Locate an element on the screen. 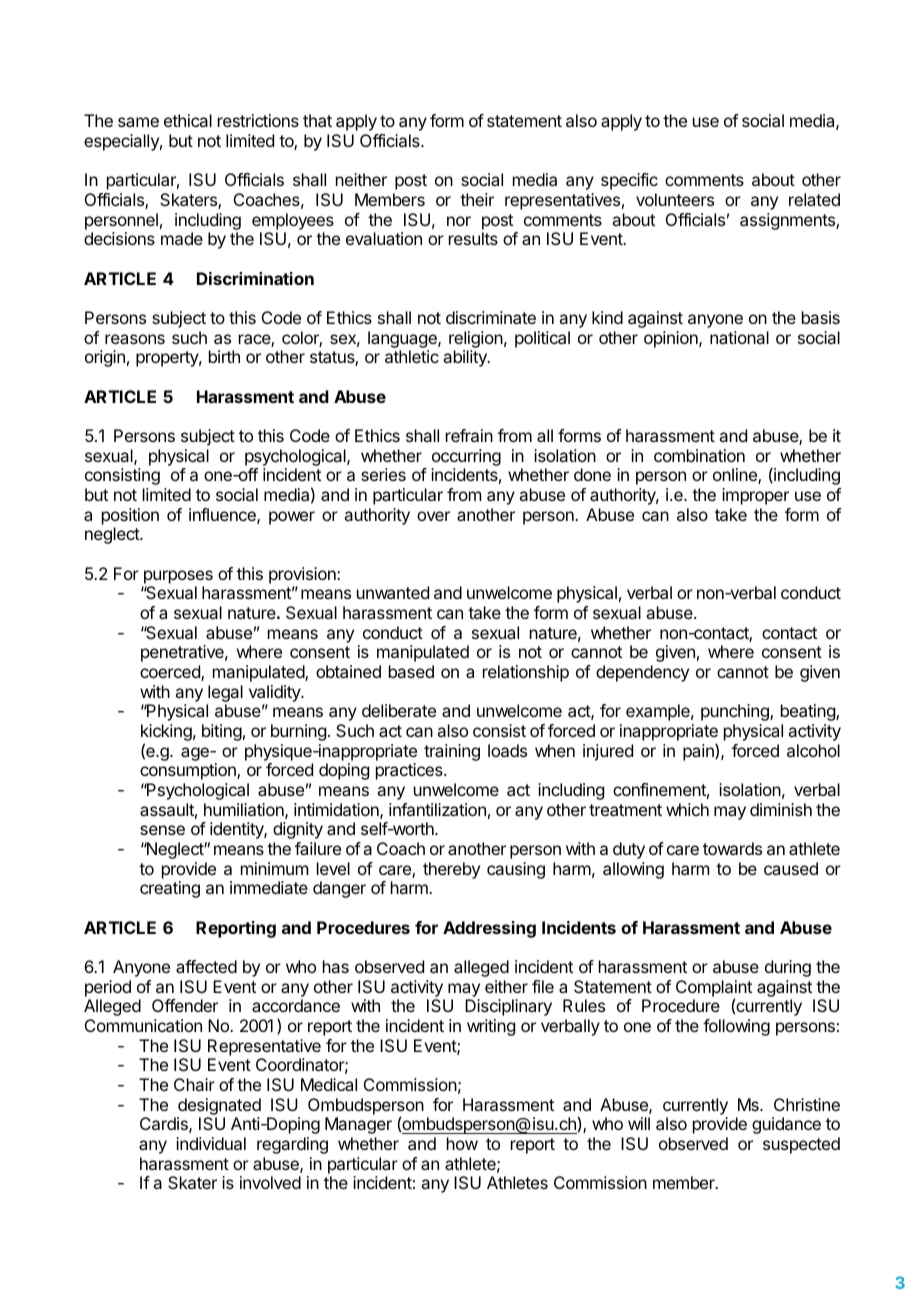 This screenshot has height=1309, width=924. coerced is located at coordinates (171, 673).
